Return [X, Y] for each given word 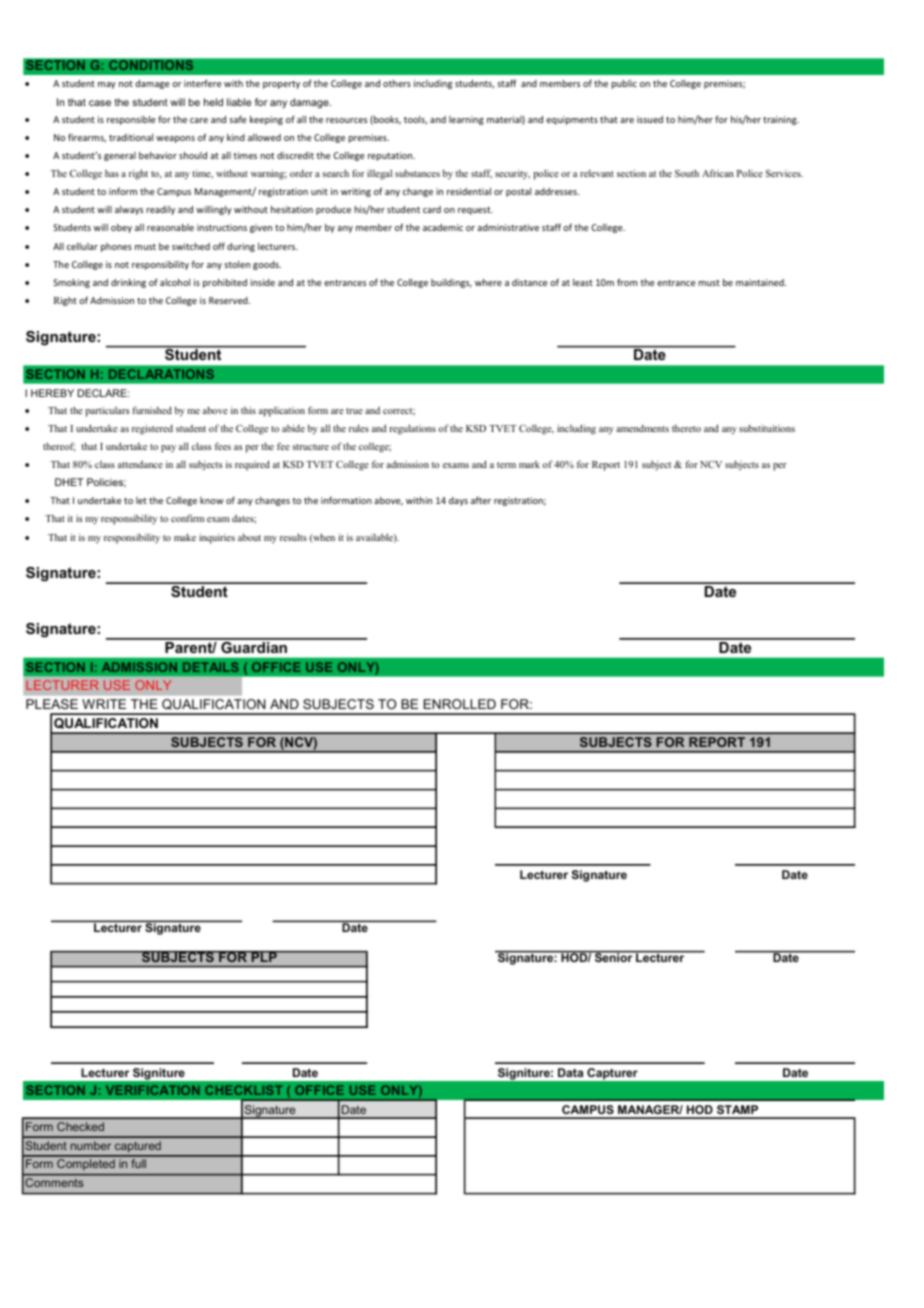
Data [570, 1072]
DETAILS [211, 667]
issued [650, 119]
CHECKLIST [243, 1090]
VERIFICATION [153, 1090]
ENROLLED [460, 704]
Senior [614, 956]
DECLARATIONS [161, 374]
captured [138, 1148]
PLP [264, 956]
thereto [686, 428]
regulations [412, 429]
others [397, 83]
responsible [131, 120]
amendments [642, 428]
